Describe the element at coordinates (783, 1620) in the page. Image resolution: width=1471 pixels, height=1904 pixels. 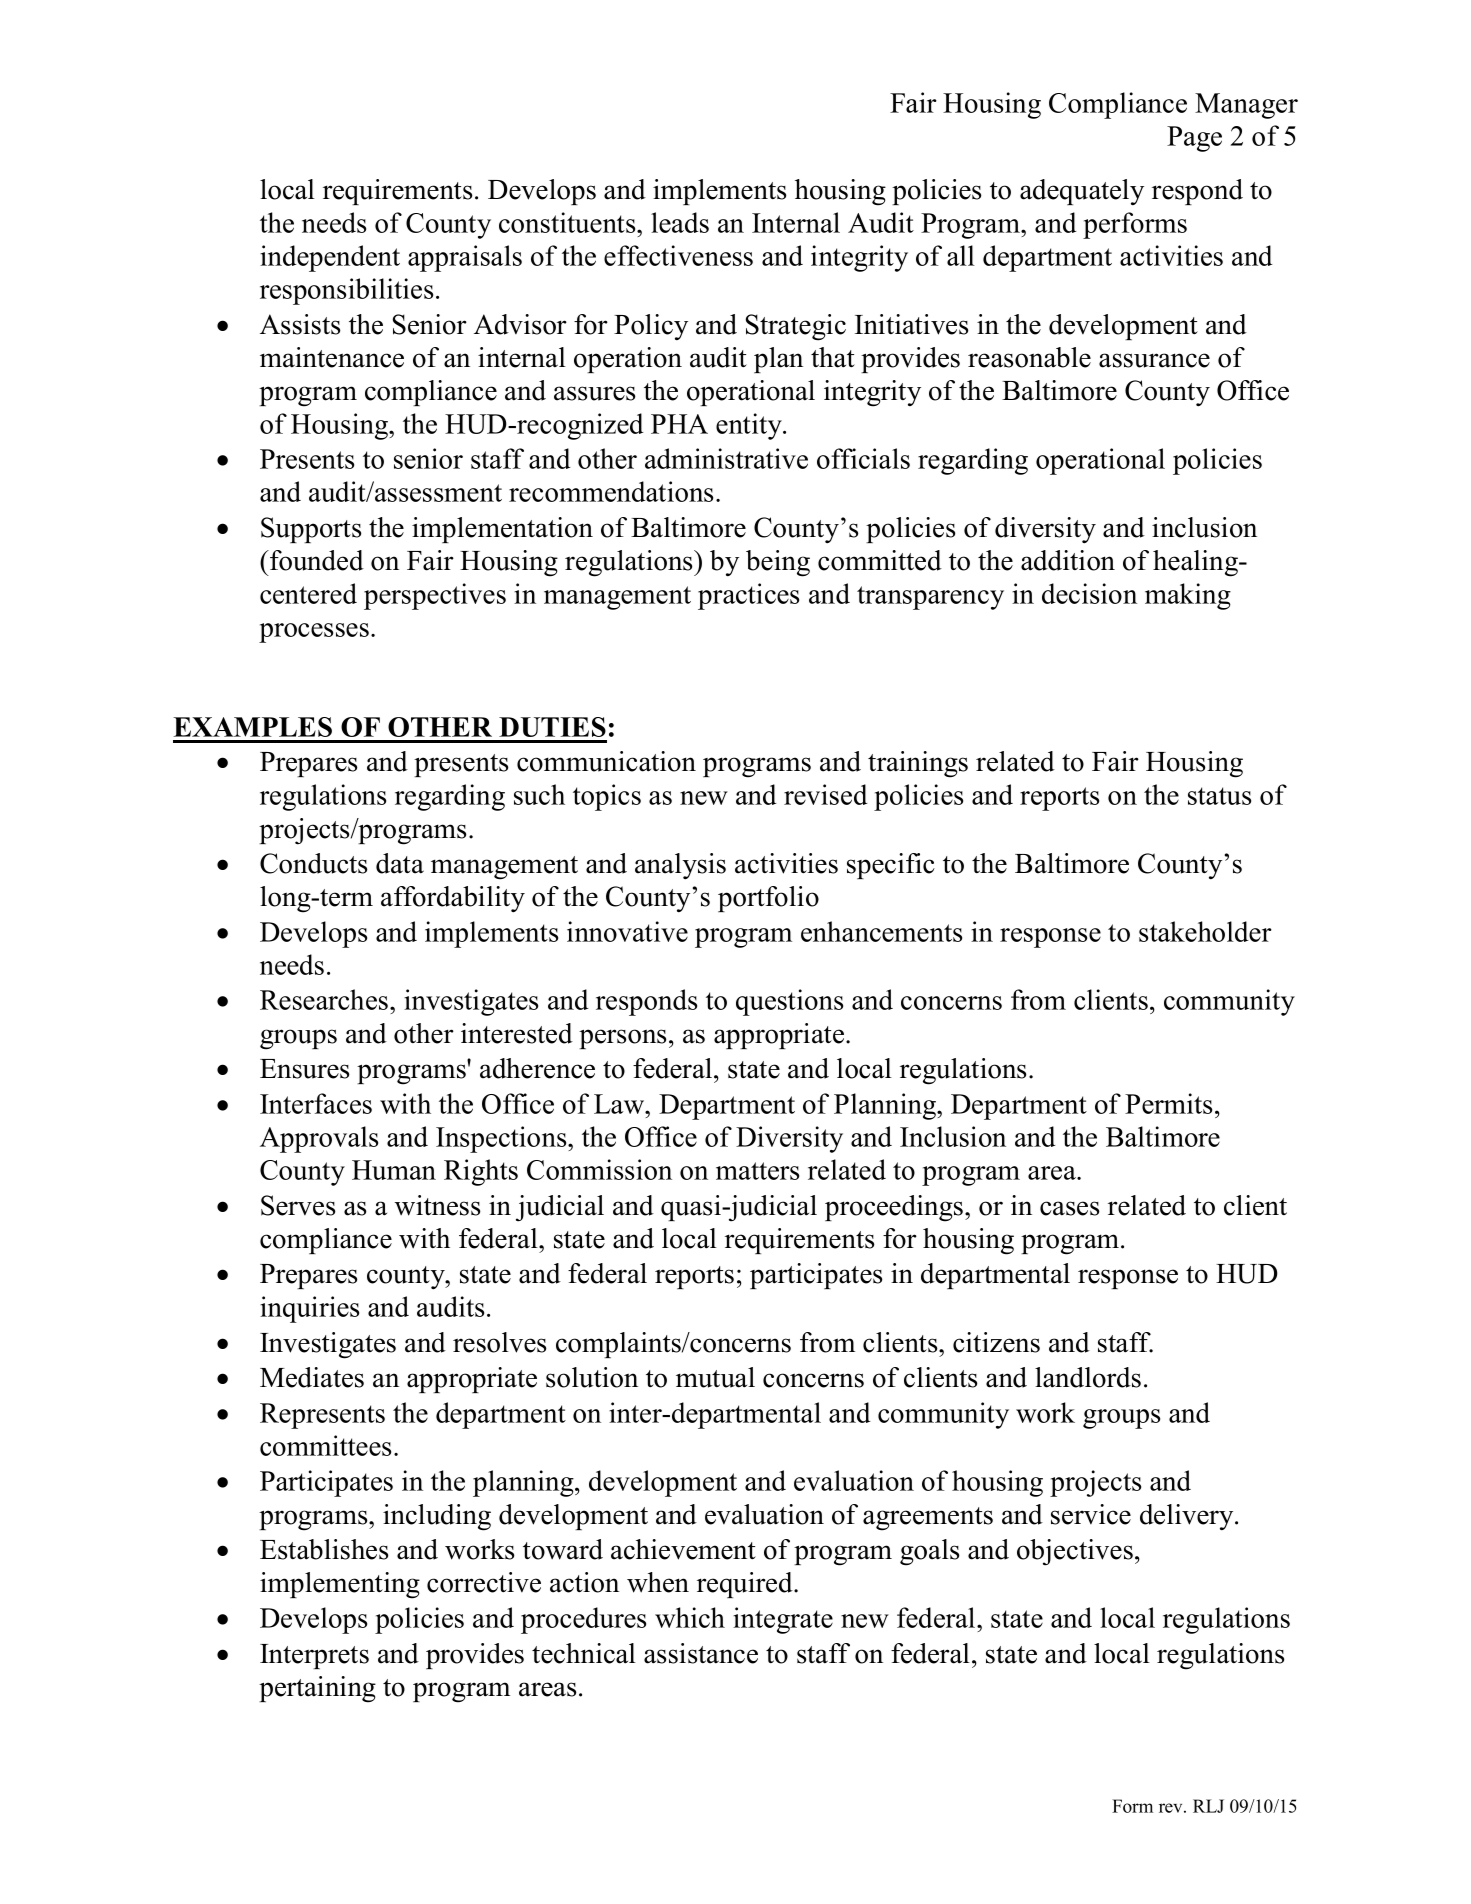
I see `integrate` at that location.
